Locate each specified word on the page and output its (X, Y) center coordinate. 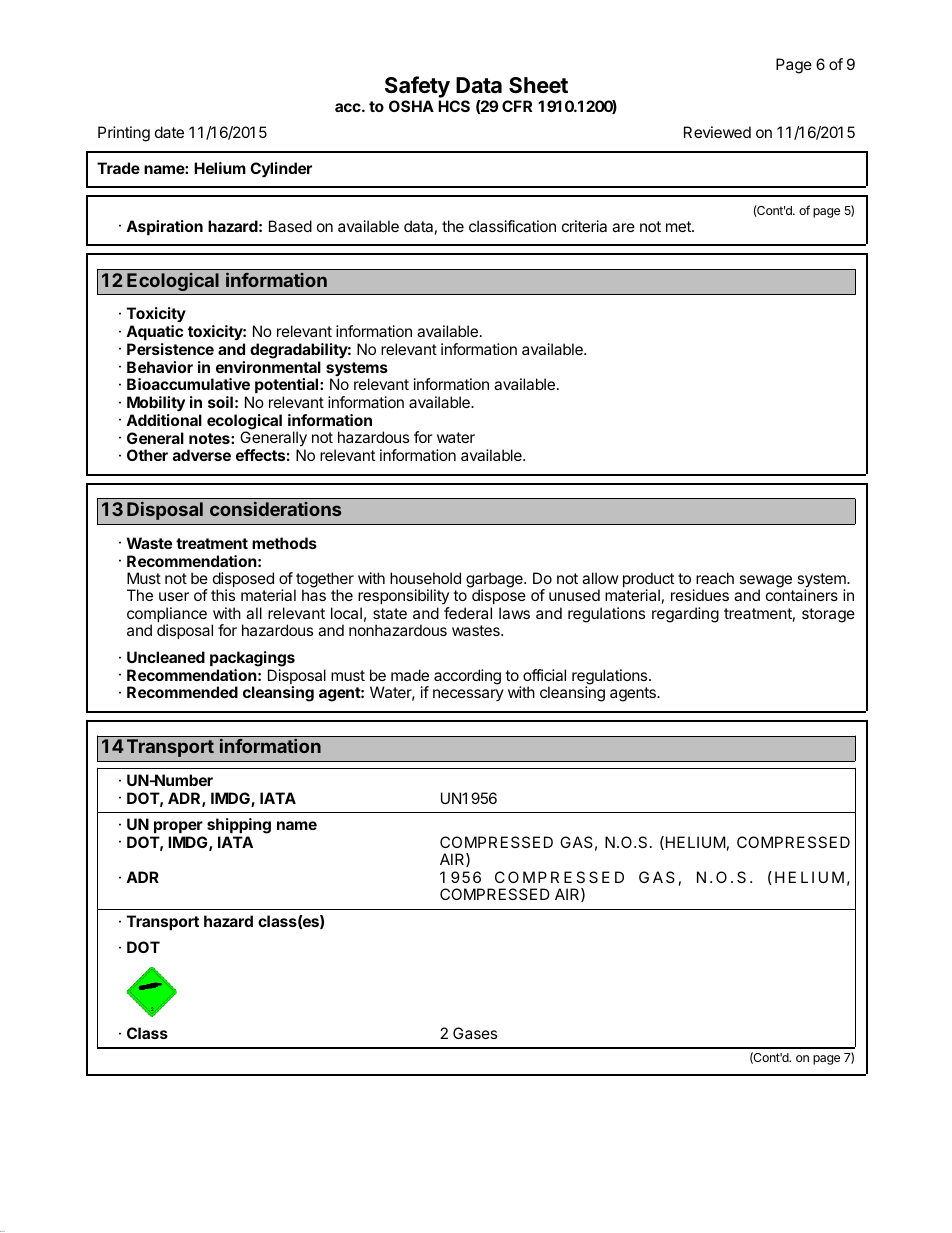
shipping (239, 826)
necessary (468, 695)
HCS (454, 106)
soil (220, 402)
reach (715, 578)
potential (287, 387)
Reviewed (717, 132)
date (169, 132)
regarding (685, 615)
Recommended (182, 692)
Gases (475, 1033)
